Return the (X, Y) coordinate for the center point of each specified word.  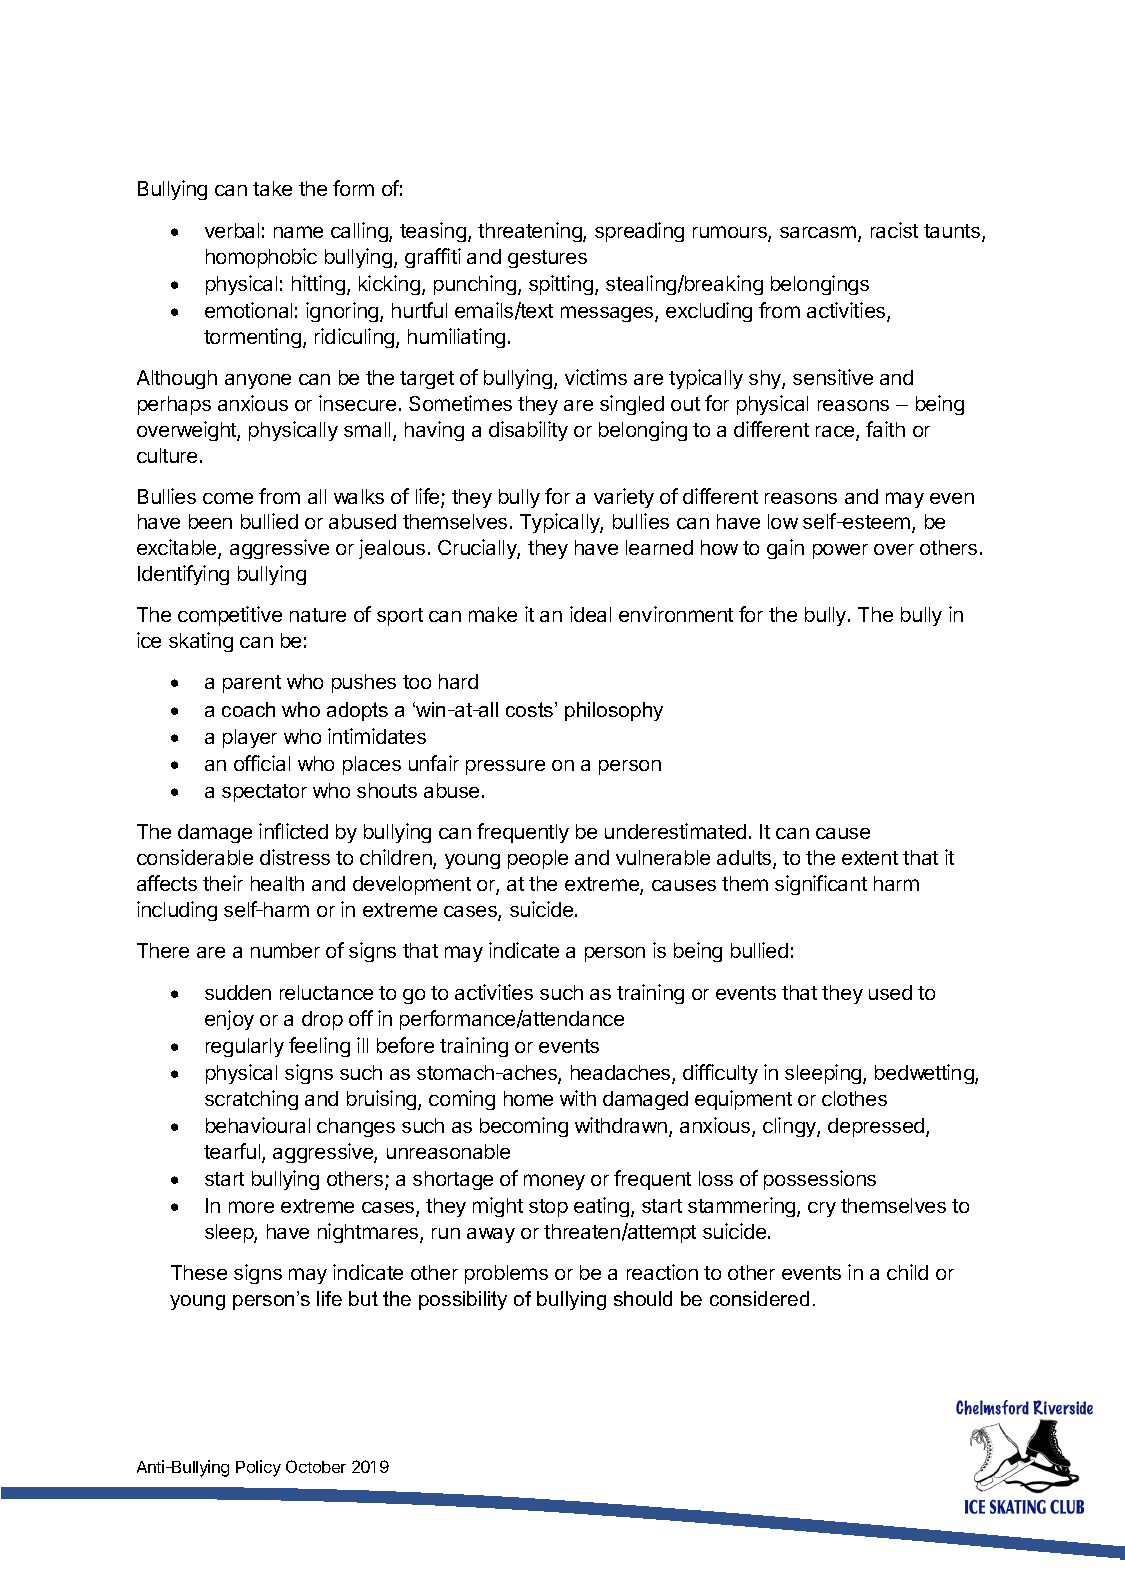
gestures (547, 259)
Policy (258, 1468)
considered (759, 1298)
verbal (232, 230)
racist (894, 230)
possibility (463, 1300)
